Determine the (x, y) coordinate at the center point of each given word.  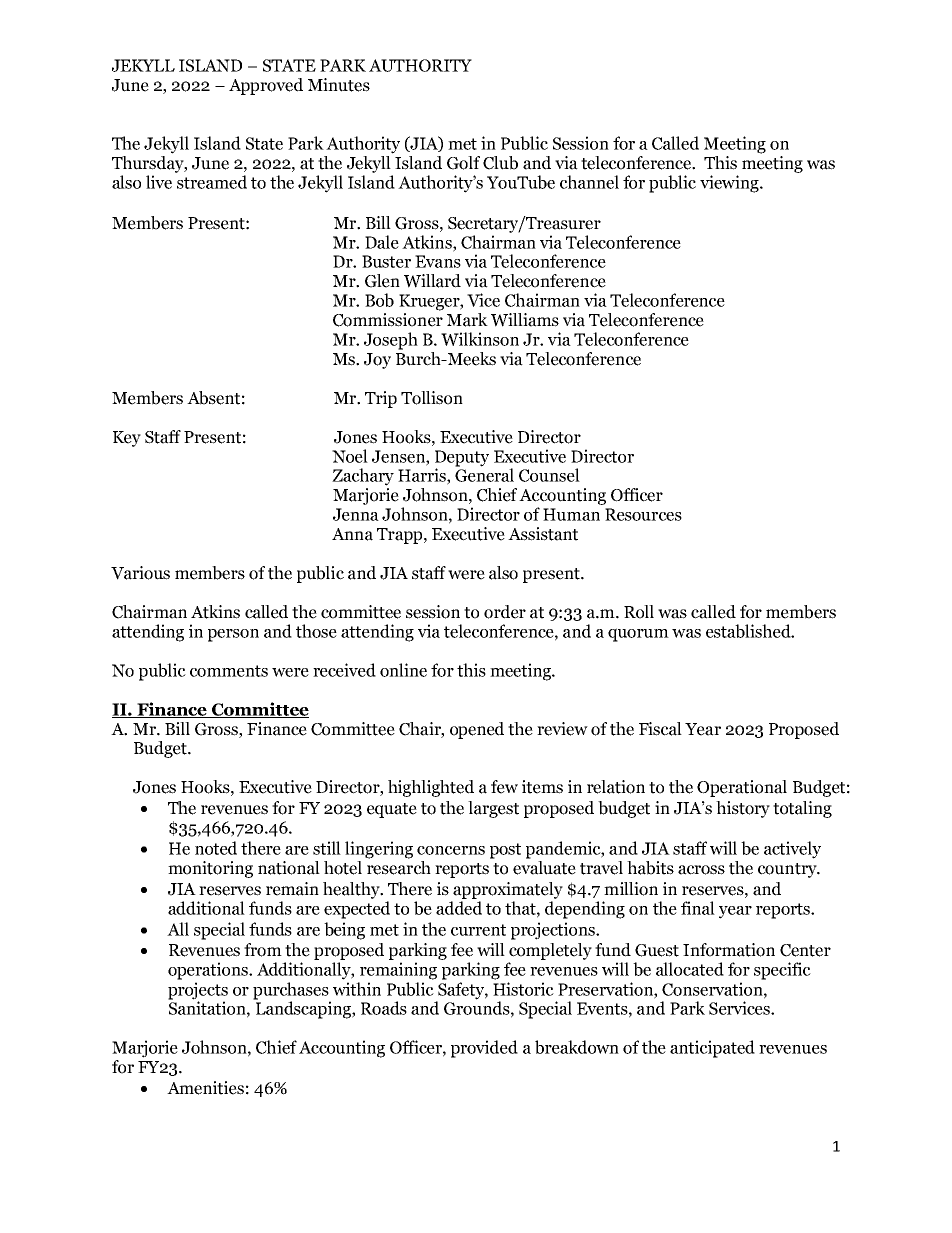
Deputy (462, 458)
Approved (266, 86)
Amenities (205, 1088)
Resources (643, 514)
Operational (742, 788)
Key (127, 439)
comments (229, 671)
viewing (730, 184)
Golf (463, 163)
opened (477, 730)
